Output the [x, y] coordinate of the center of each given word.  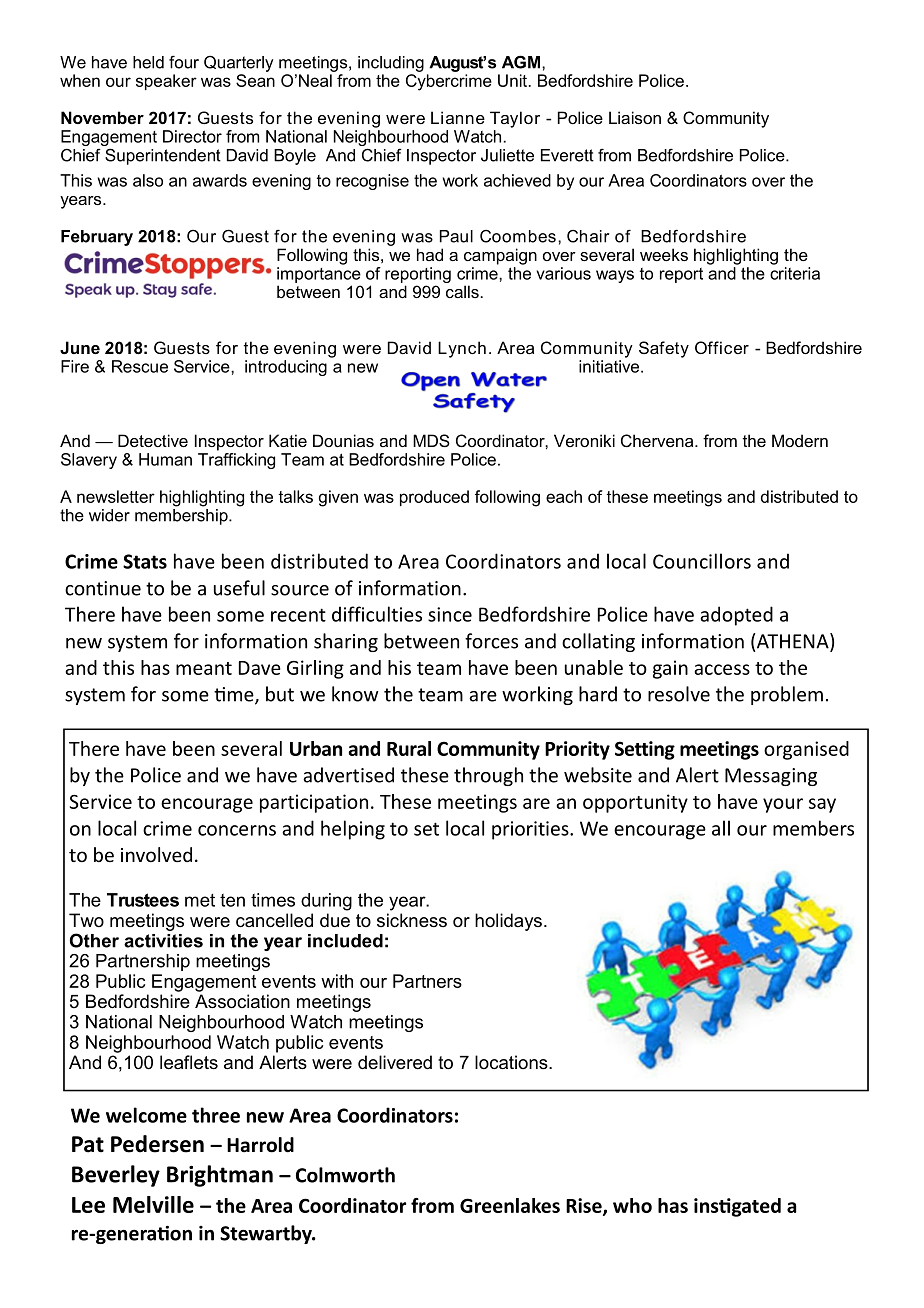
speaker [166, 82]
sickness [412, 920]
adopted [736, 616]
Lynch [462, 349]
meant [204, 668]
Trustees [143, 900]
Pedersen [157, 1144]
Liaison [635, 117]
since [450, 614]
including [391, 64]
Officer [722, 347]
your [783, 805]
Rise [585, 1206]
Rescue [140, 366]
